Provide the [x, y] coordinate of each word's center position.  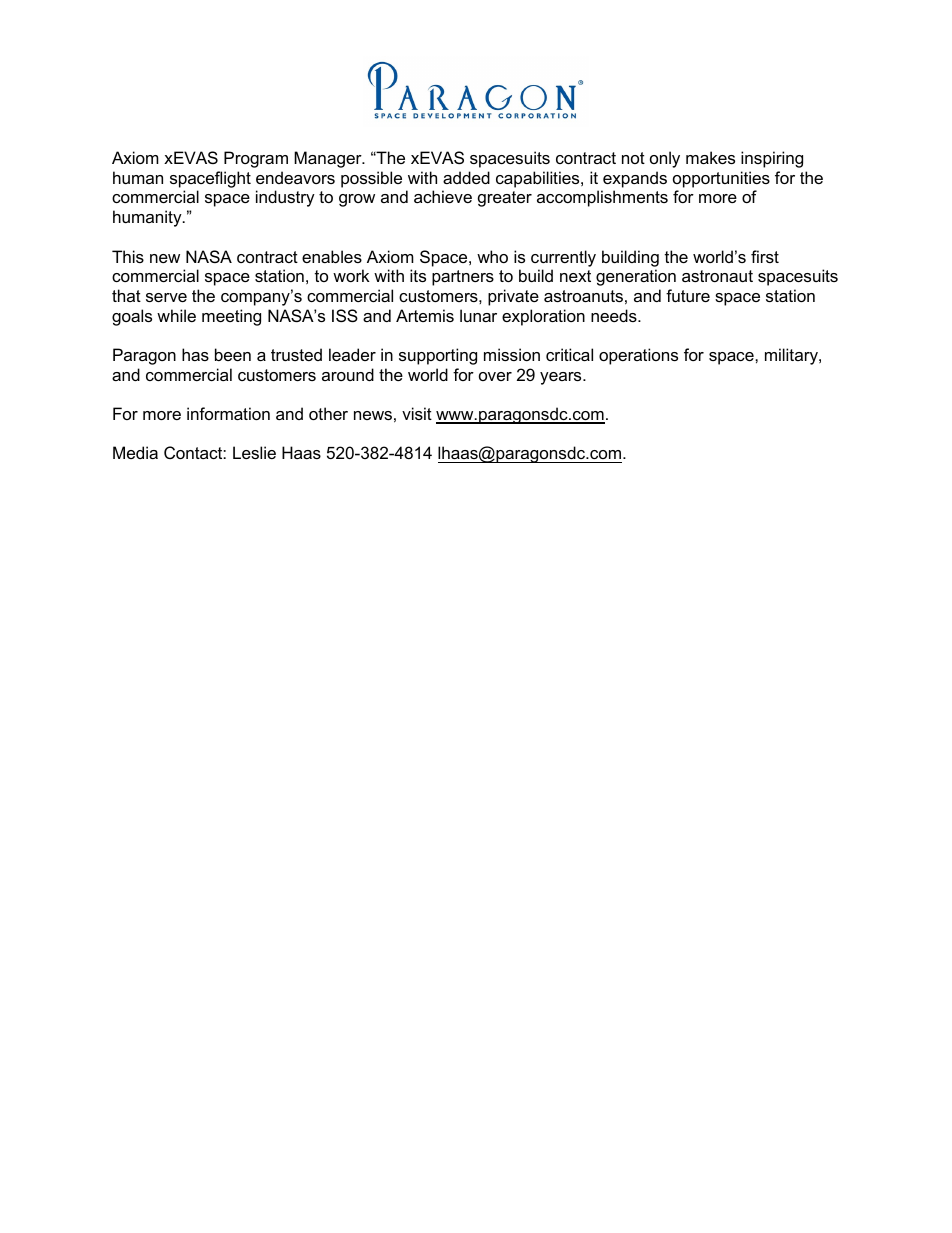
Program [256, 159]
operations [638, 356]
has [195, 354]
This [128, 256]
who [492, 256]
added [466, 177]
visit [417, 413]
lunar [478, 315]
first [765, 256]
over [495, 376]
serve [166, 297]
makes [710, 157]
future [688, 295]
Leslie [254, 452]
